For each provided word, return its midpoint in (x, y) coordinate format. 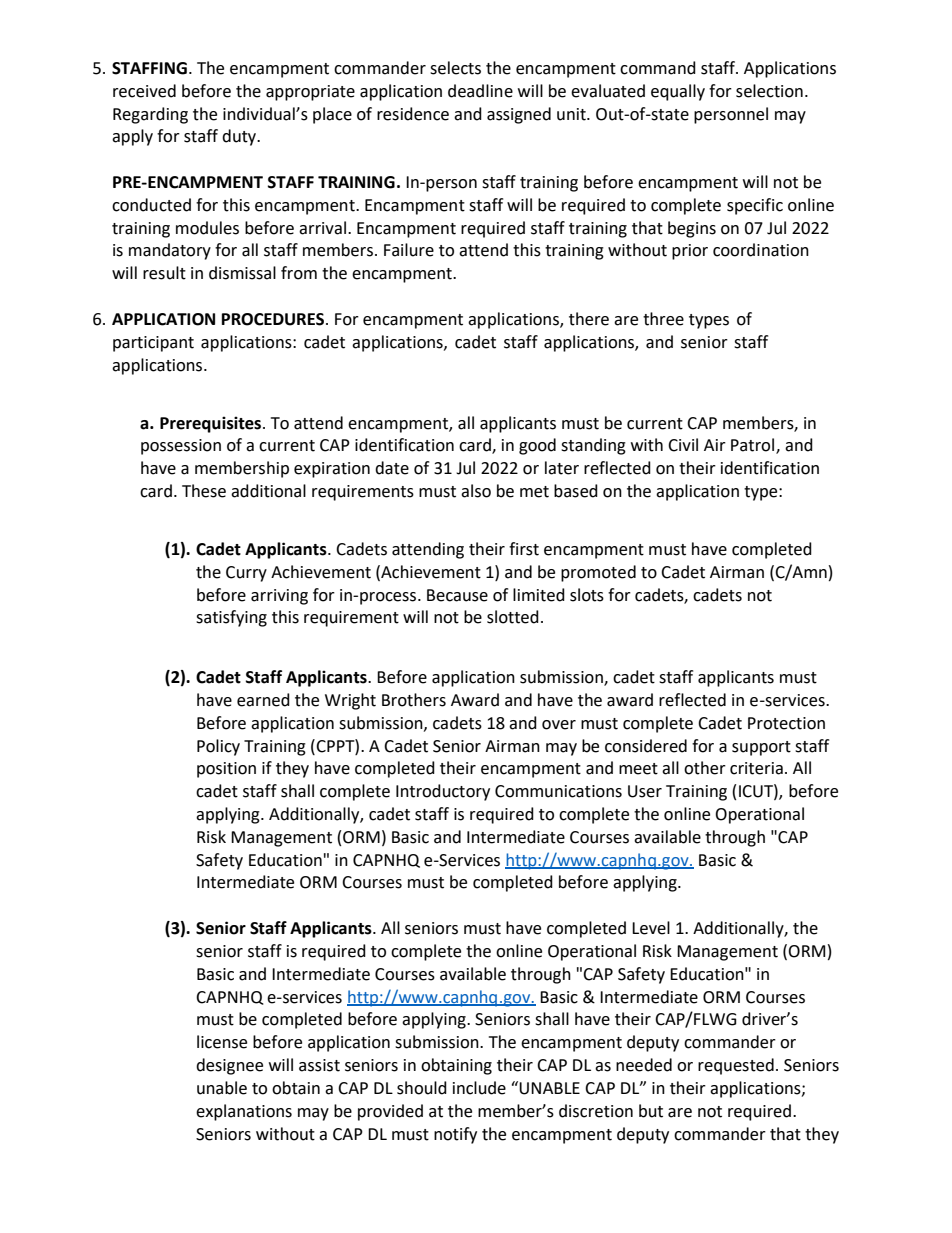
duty (240, 137)
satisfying (231, 618)
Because (457, 595)
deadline (480, 91)
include (479, 1088)
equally (678, 92)
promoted (598, 573)
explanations (244, 1112)
